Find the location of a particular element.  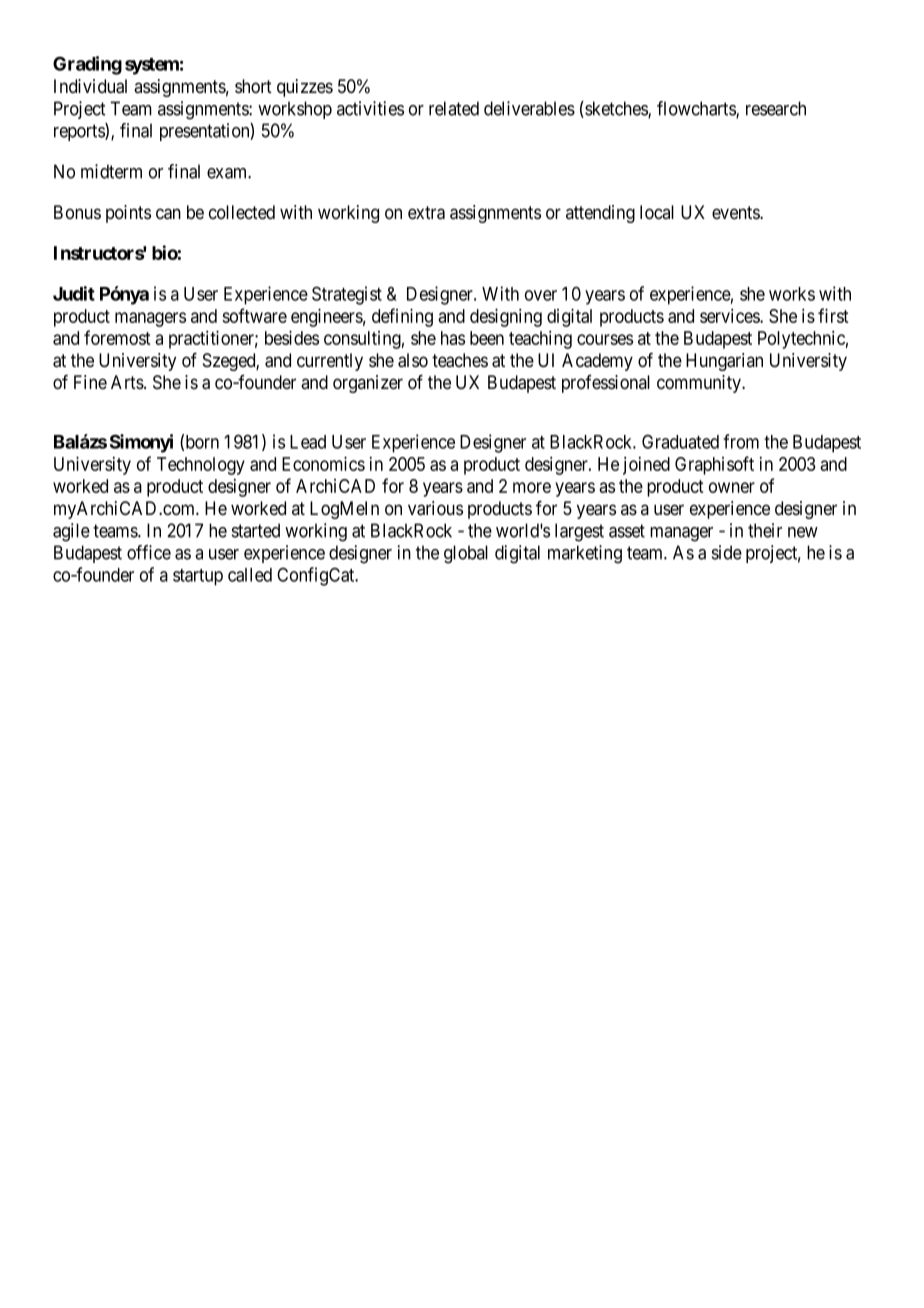

Individual is located at coordinates (90, 86).
